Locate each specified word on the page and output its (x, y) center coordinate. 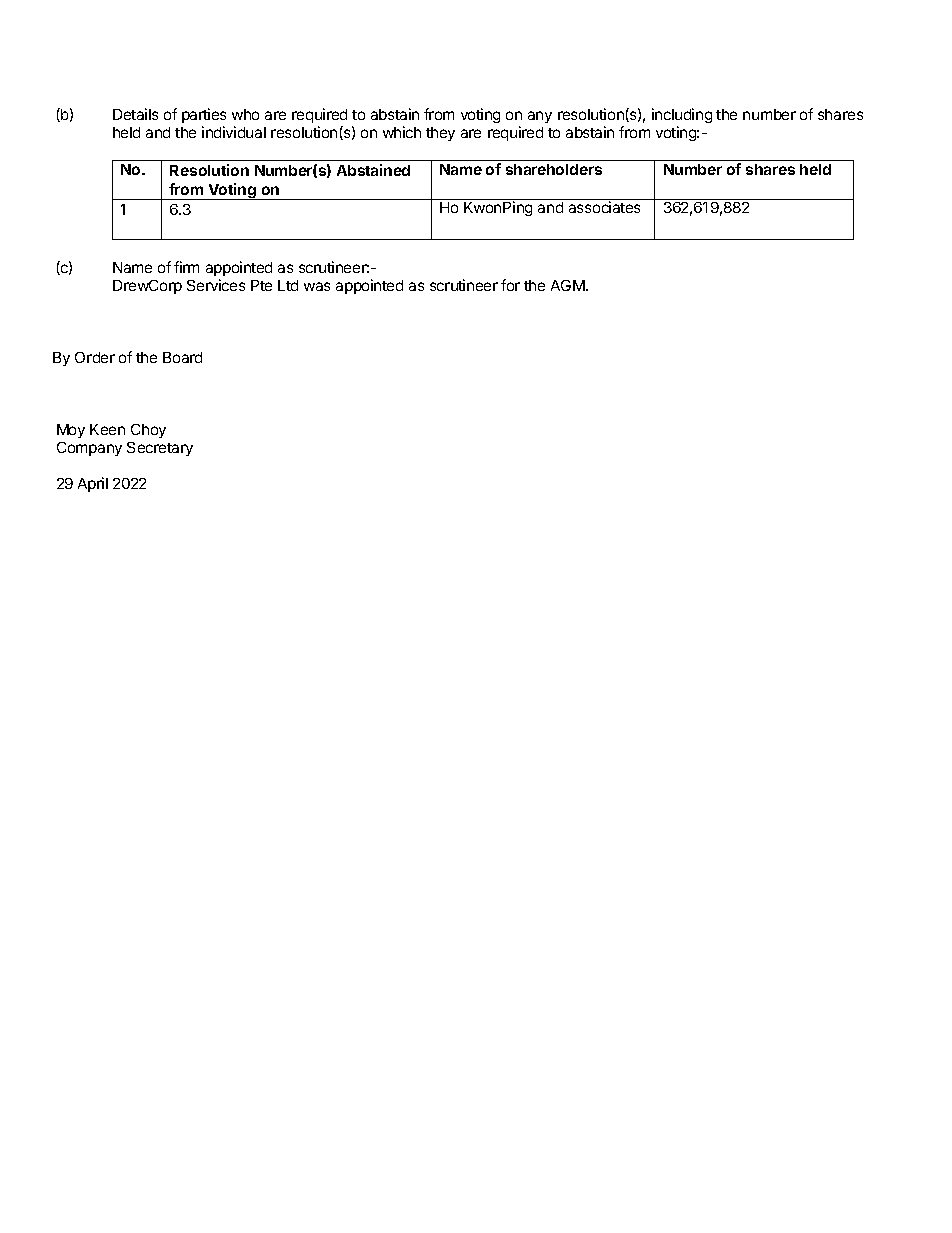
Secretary (160, 449)
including (682, 117)
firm (186, 267)
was (317, 286)
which (402, 132)
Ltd (288, 285)
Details (135, 114)
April (93, 484)
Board (182, 357)
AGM (569, 285)
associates (604, 207)
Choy (148, 431)
